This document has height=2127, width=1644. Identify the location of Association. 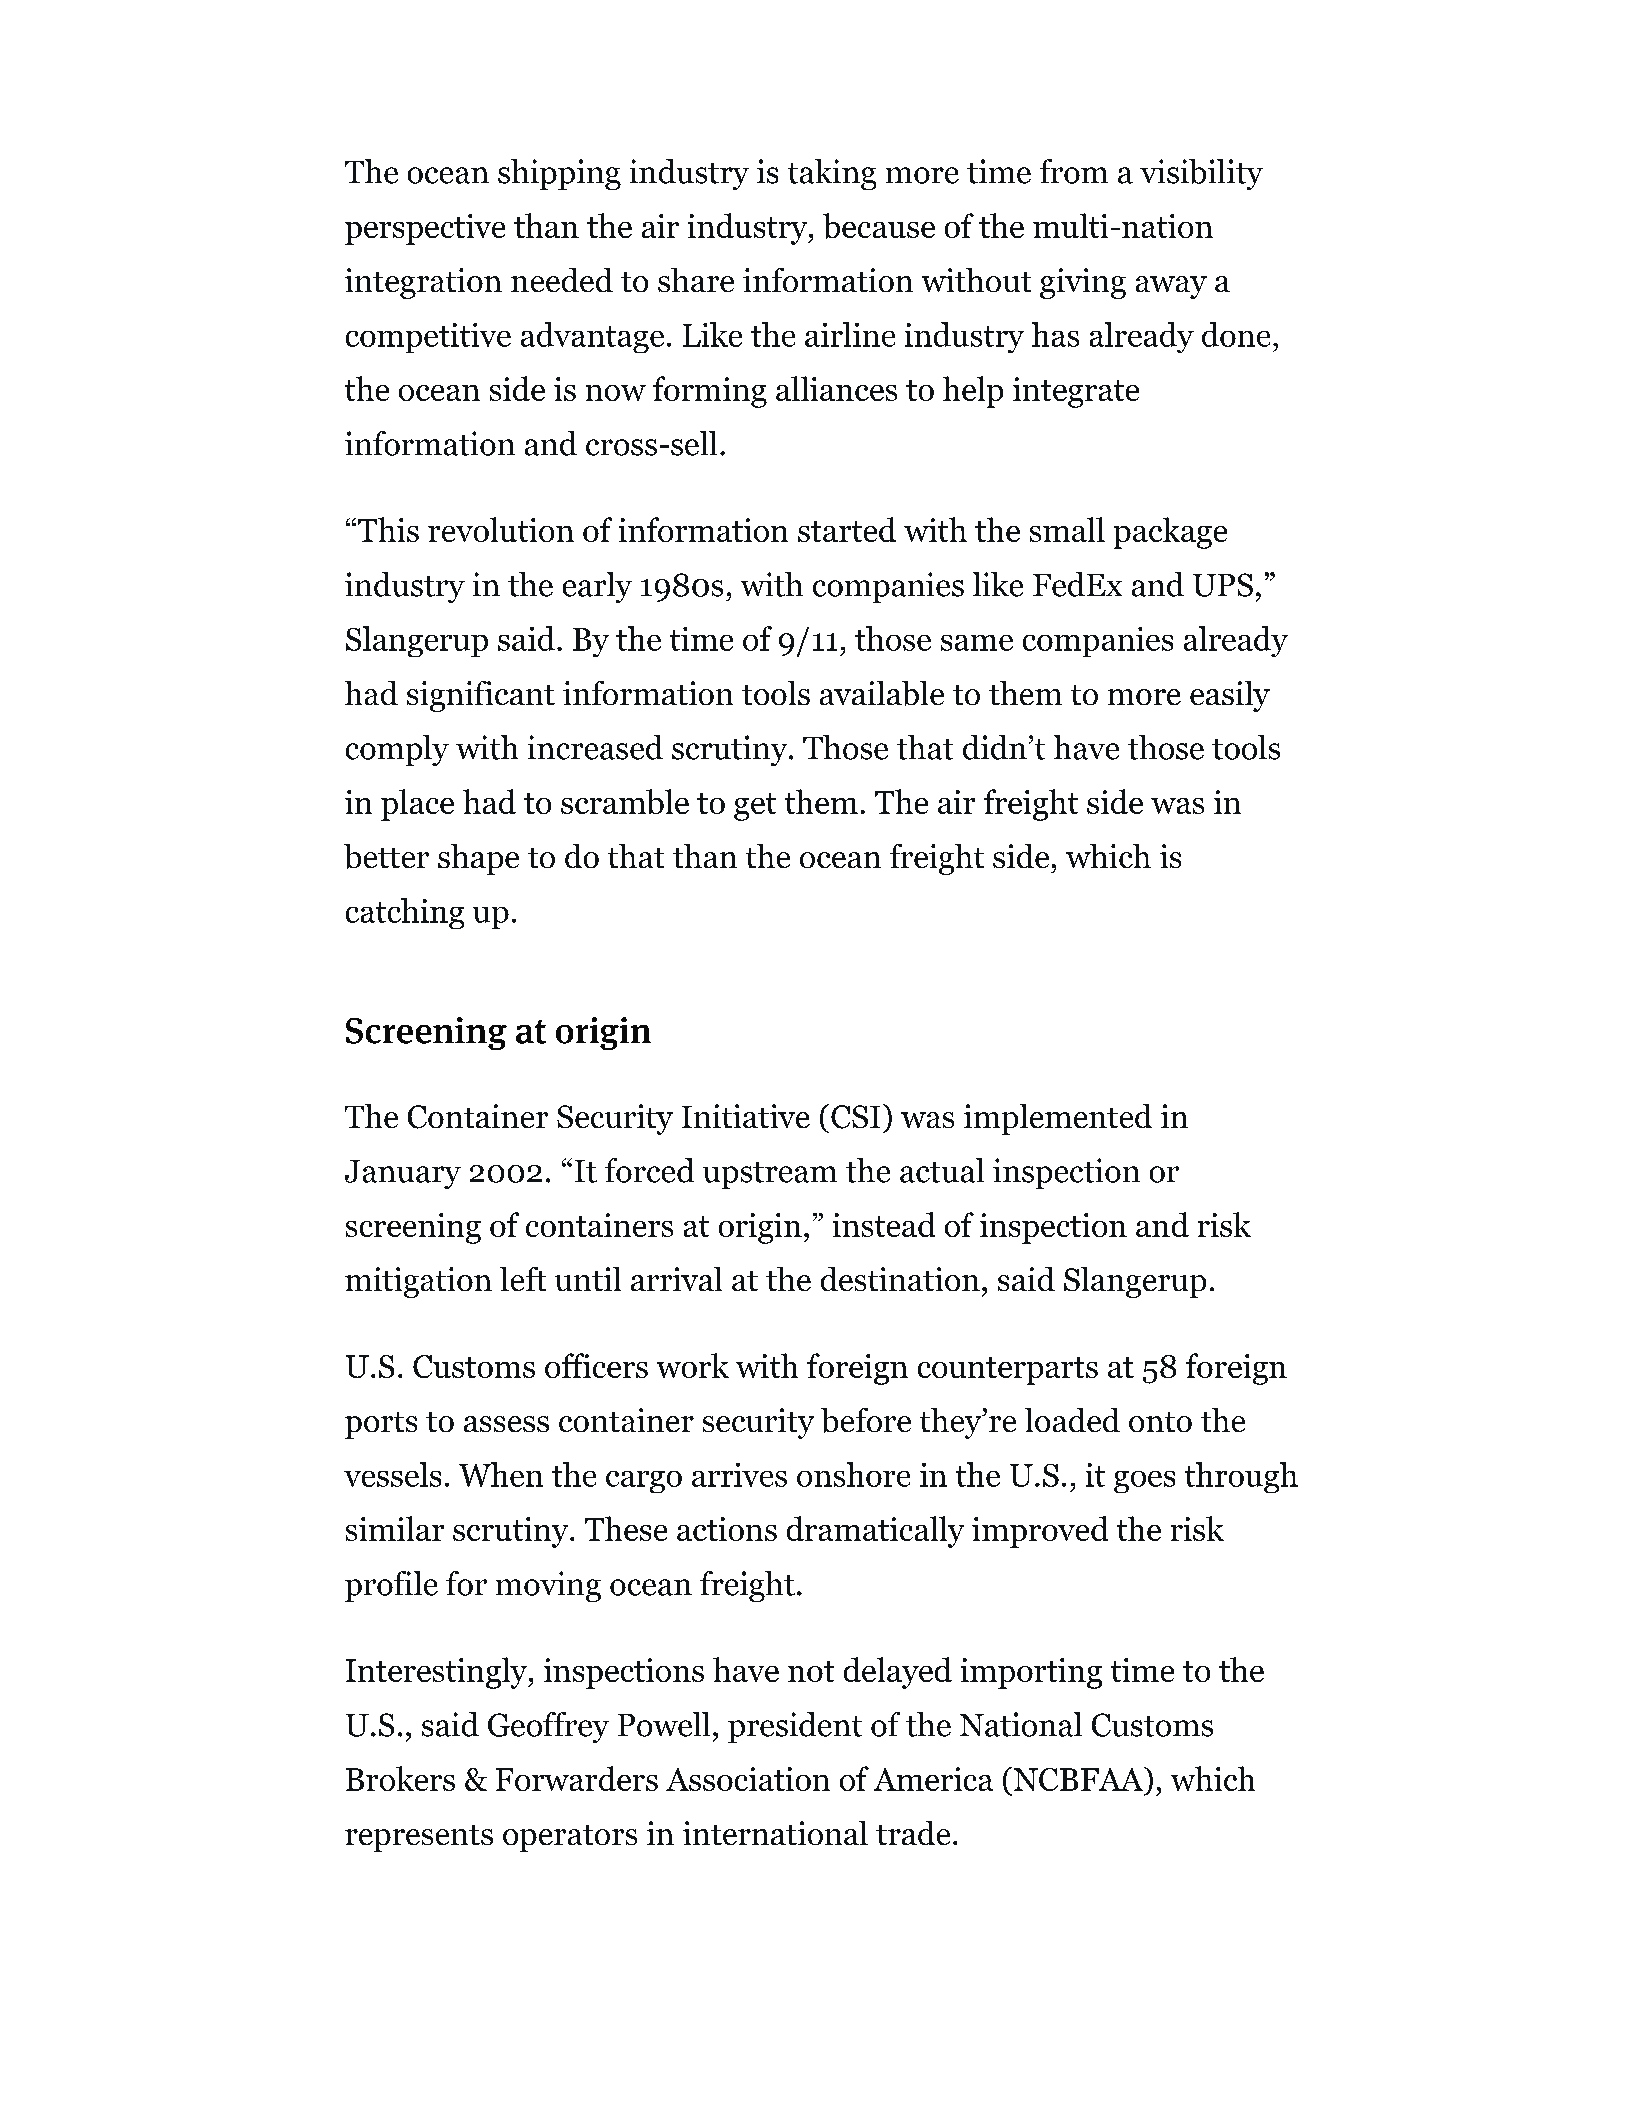
(748, 1779).
